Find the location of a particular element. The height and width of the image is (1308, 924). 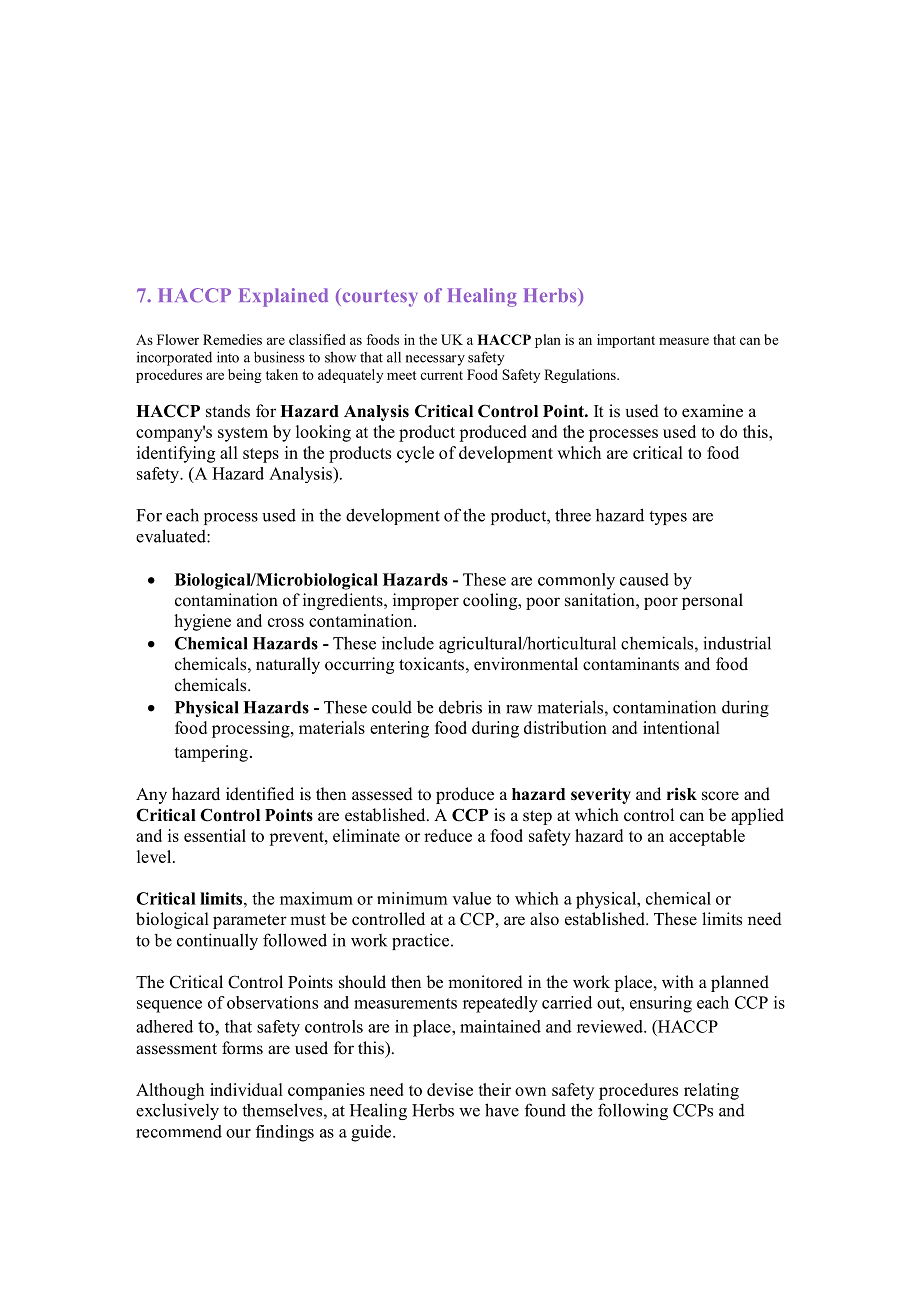

individual is located at coordinates (246, 1089).
